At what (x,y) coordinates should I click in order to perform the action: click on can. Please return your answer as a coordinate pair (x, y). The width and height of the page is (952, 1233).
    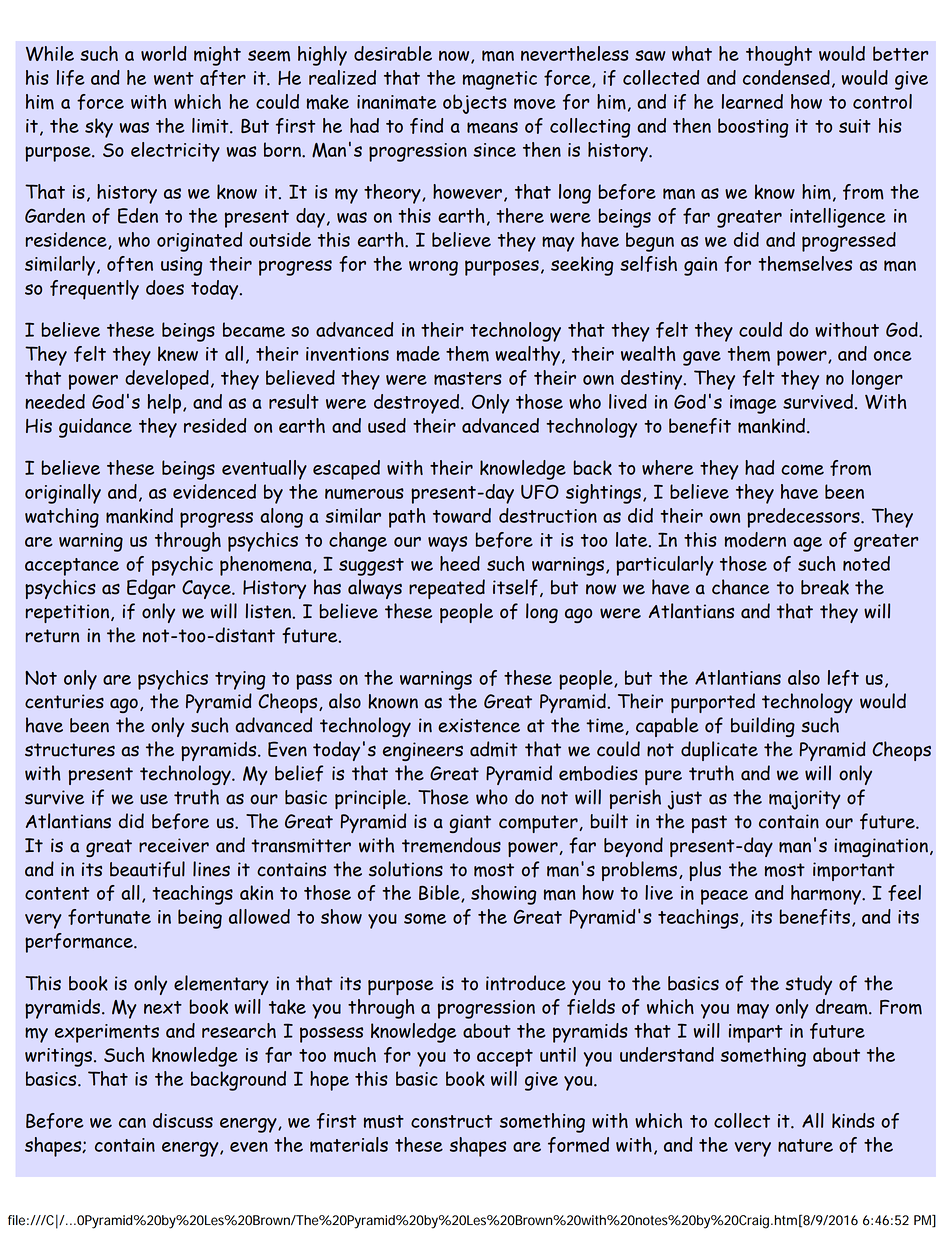
    Looking at the image, I should click on (132, 1123).
